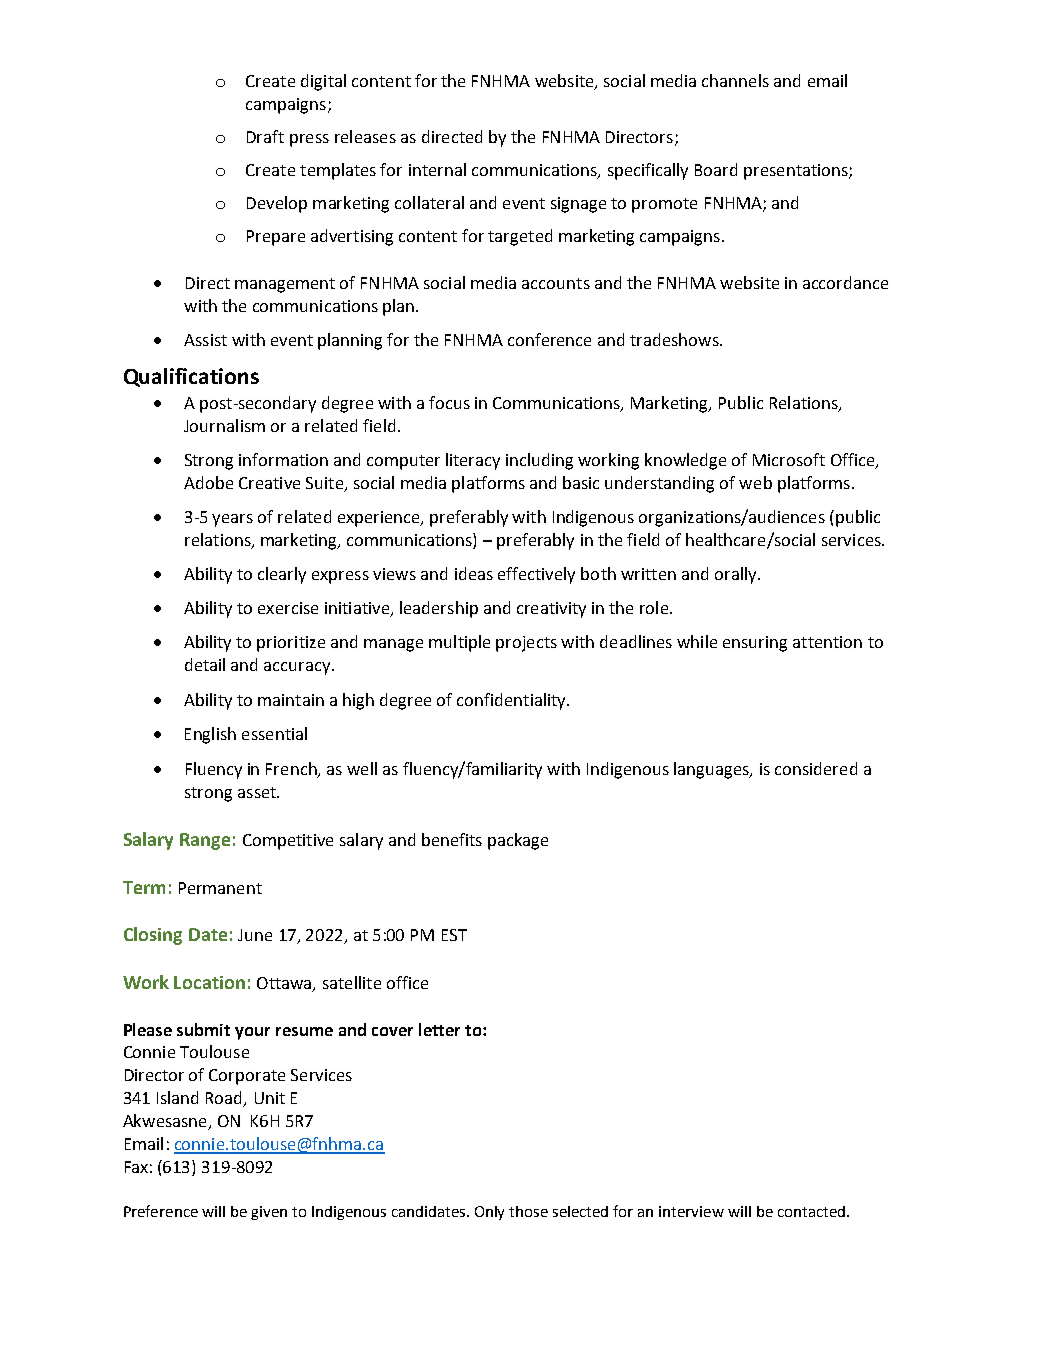 Image resolution: width=1043 pixels, height=1350 pixels. I want to click on internal, so click(437, 169).
